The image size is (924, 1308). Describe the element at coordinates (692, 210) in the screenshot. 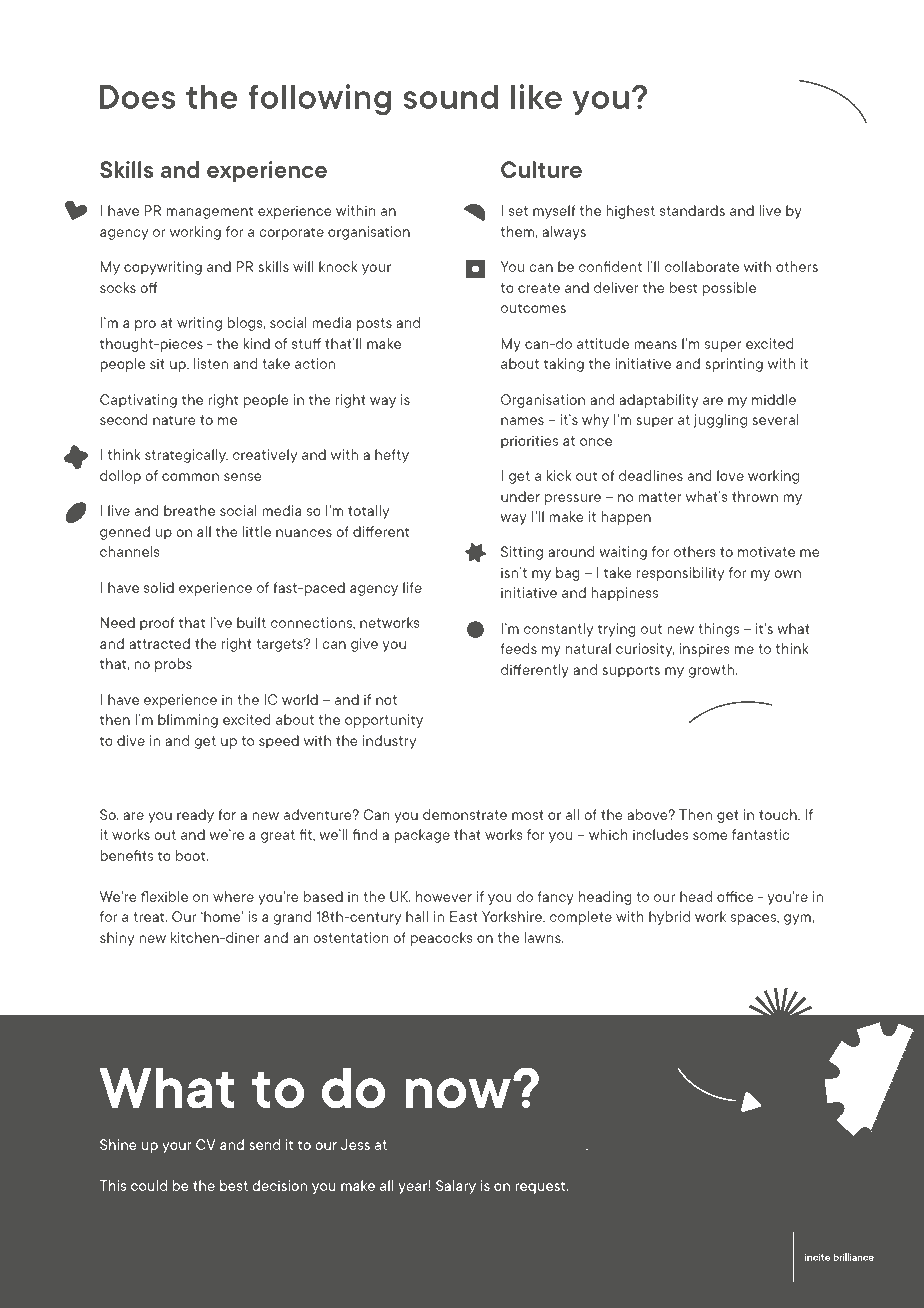

I see `standards` at that location.
